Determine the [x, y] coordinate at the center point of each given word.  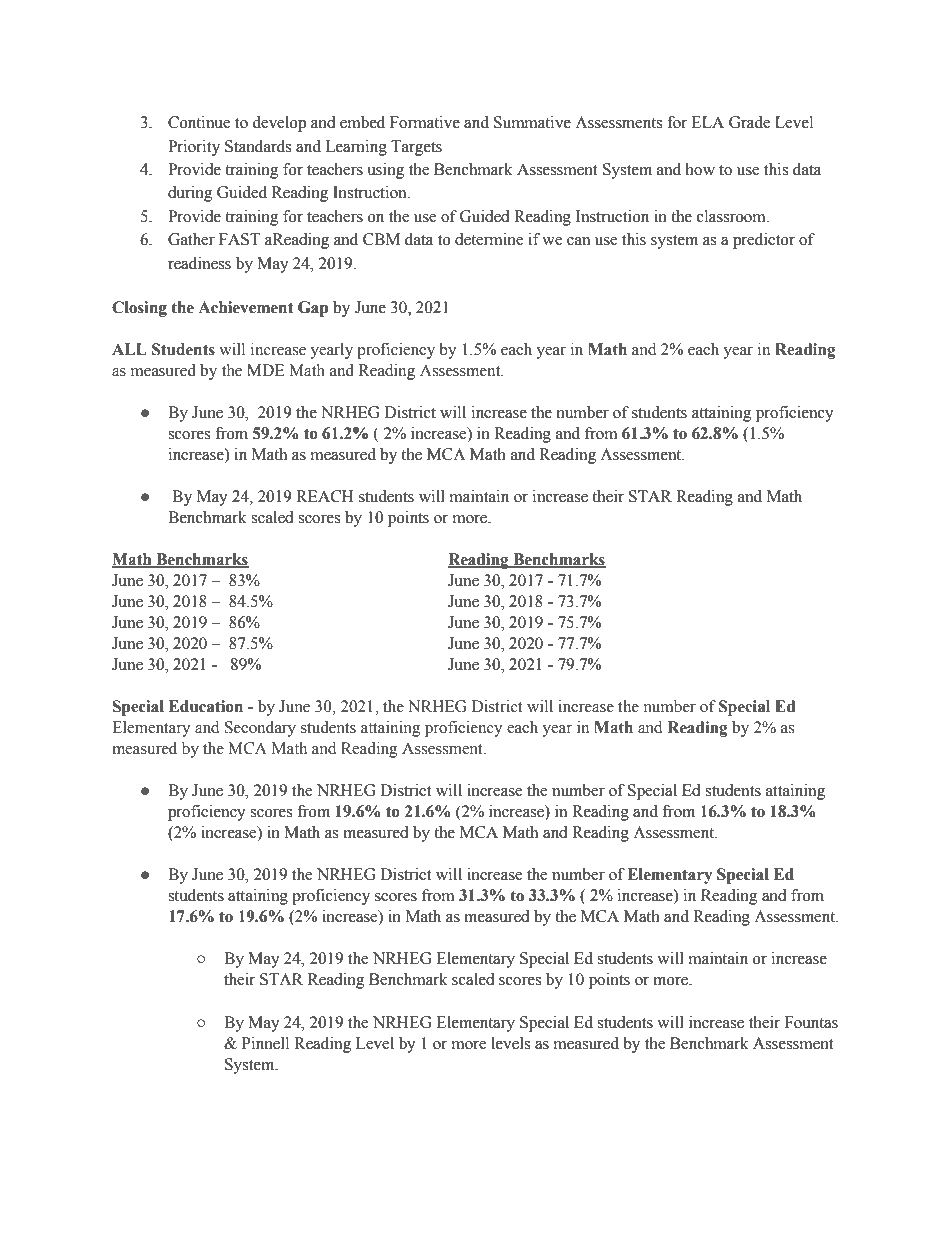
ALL [129, 349]
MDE [266, 370]
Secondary [260, 729]
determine [489, 239]
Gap [313, 309]
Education [206, 706]
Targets [416, 148]
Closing [139, 309]
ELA [707, 122]
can [578, 241]
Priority [194, 148]
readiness [199, 263]
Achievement [246, 307]
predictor [764, 241]
